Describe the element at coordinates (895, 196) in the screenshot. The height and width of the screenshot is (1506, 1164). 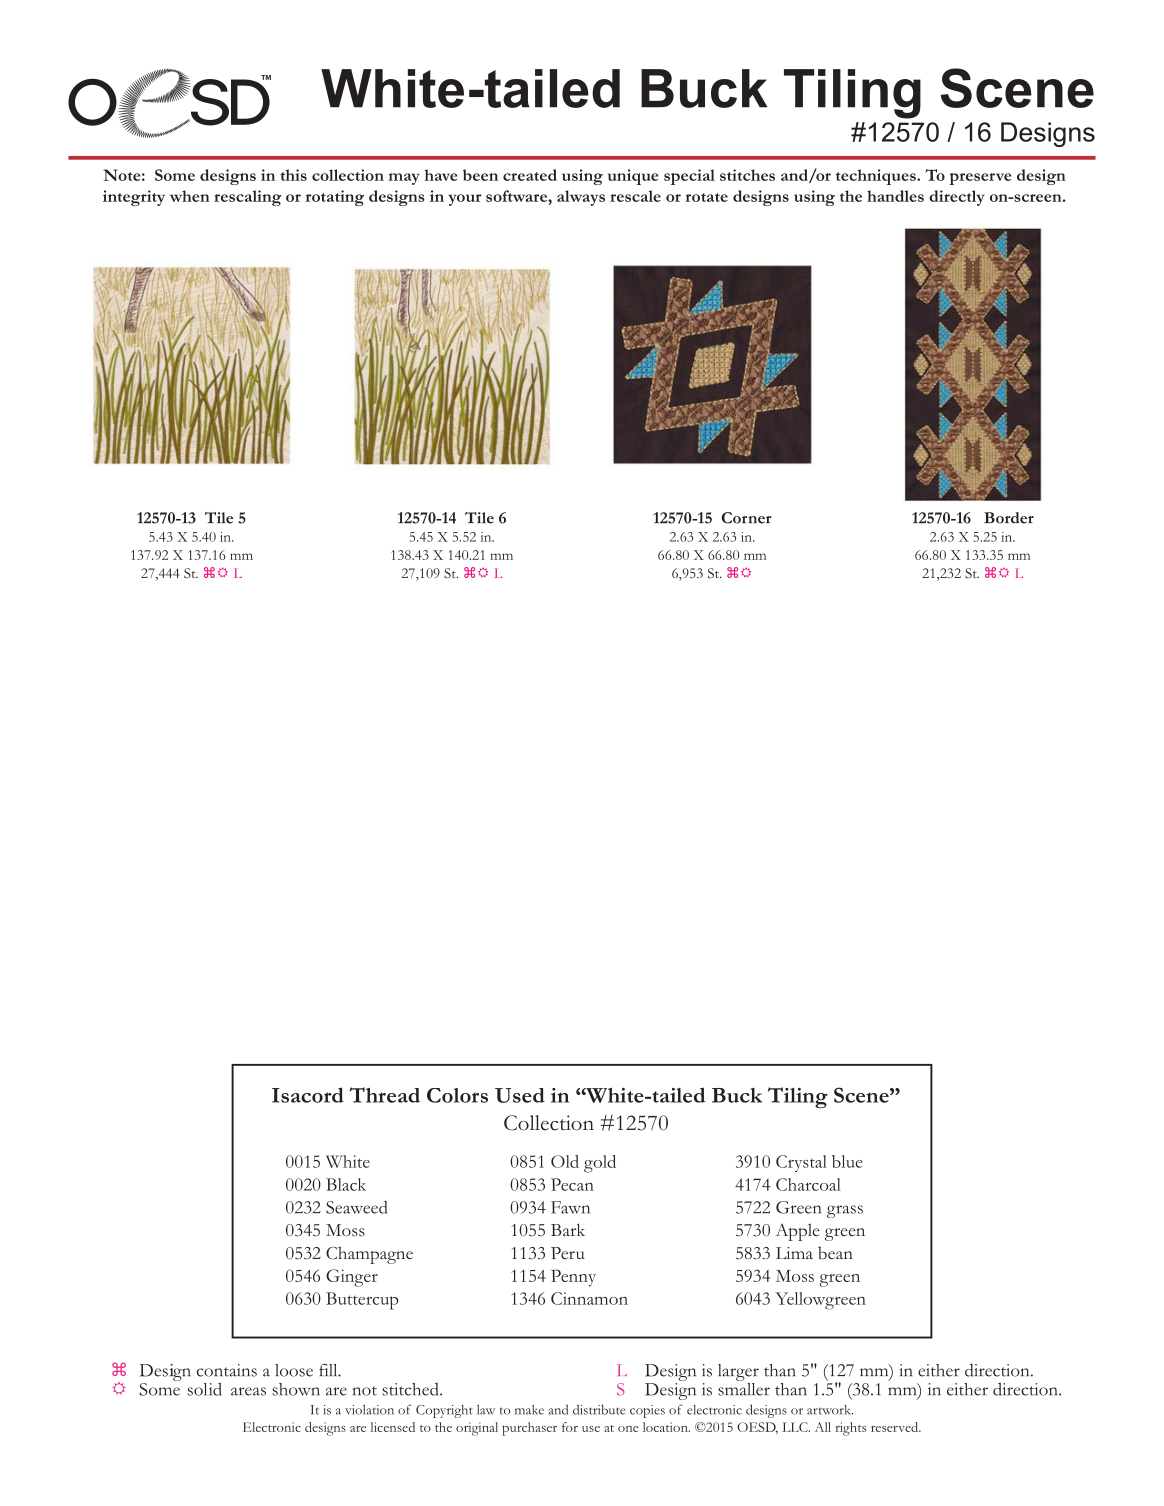
I see `handles` at that location.
